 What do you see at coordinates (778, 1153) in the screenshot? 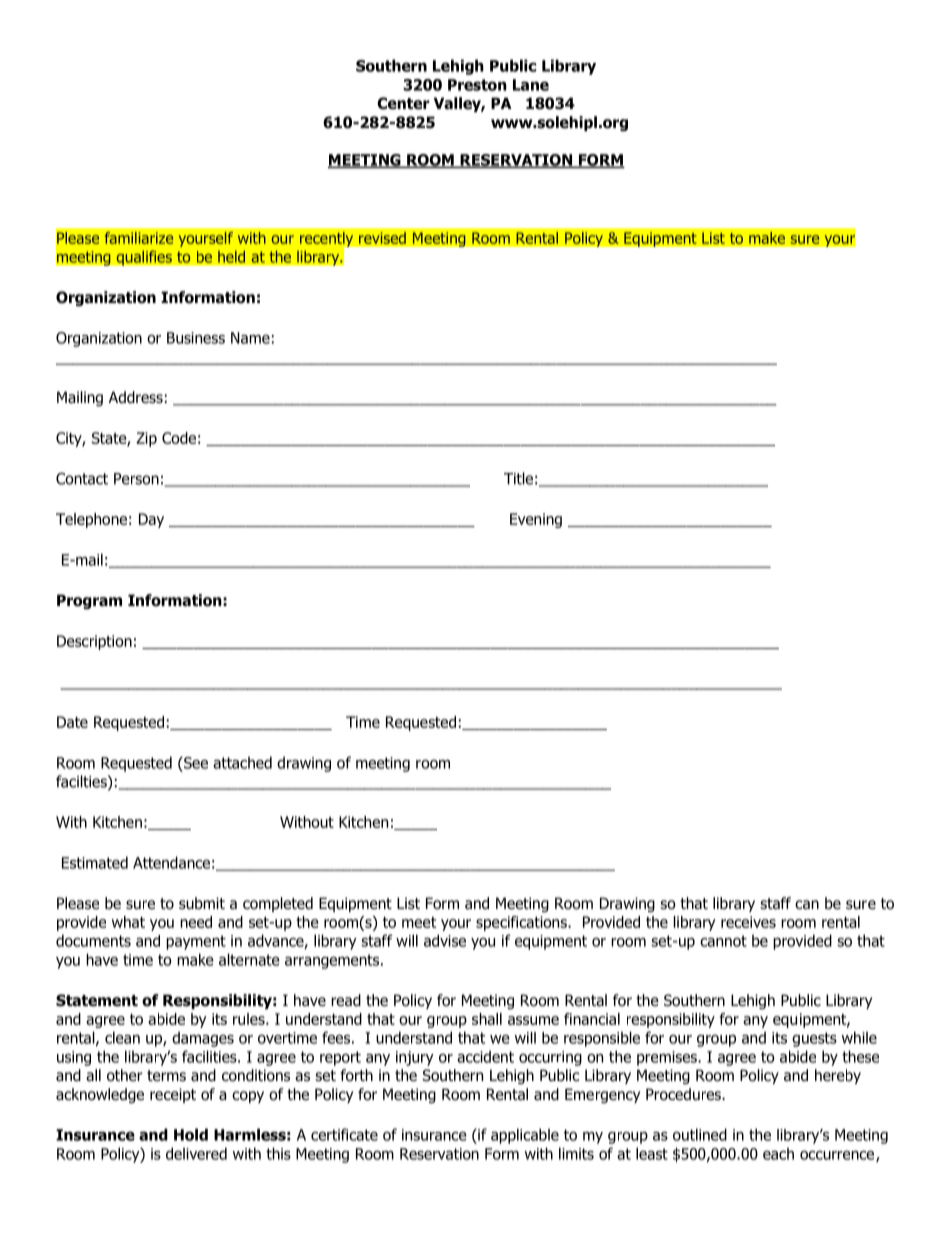
I see `each` at bounding box center [778, 1153].
